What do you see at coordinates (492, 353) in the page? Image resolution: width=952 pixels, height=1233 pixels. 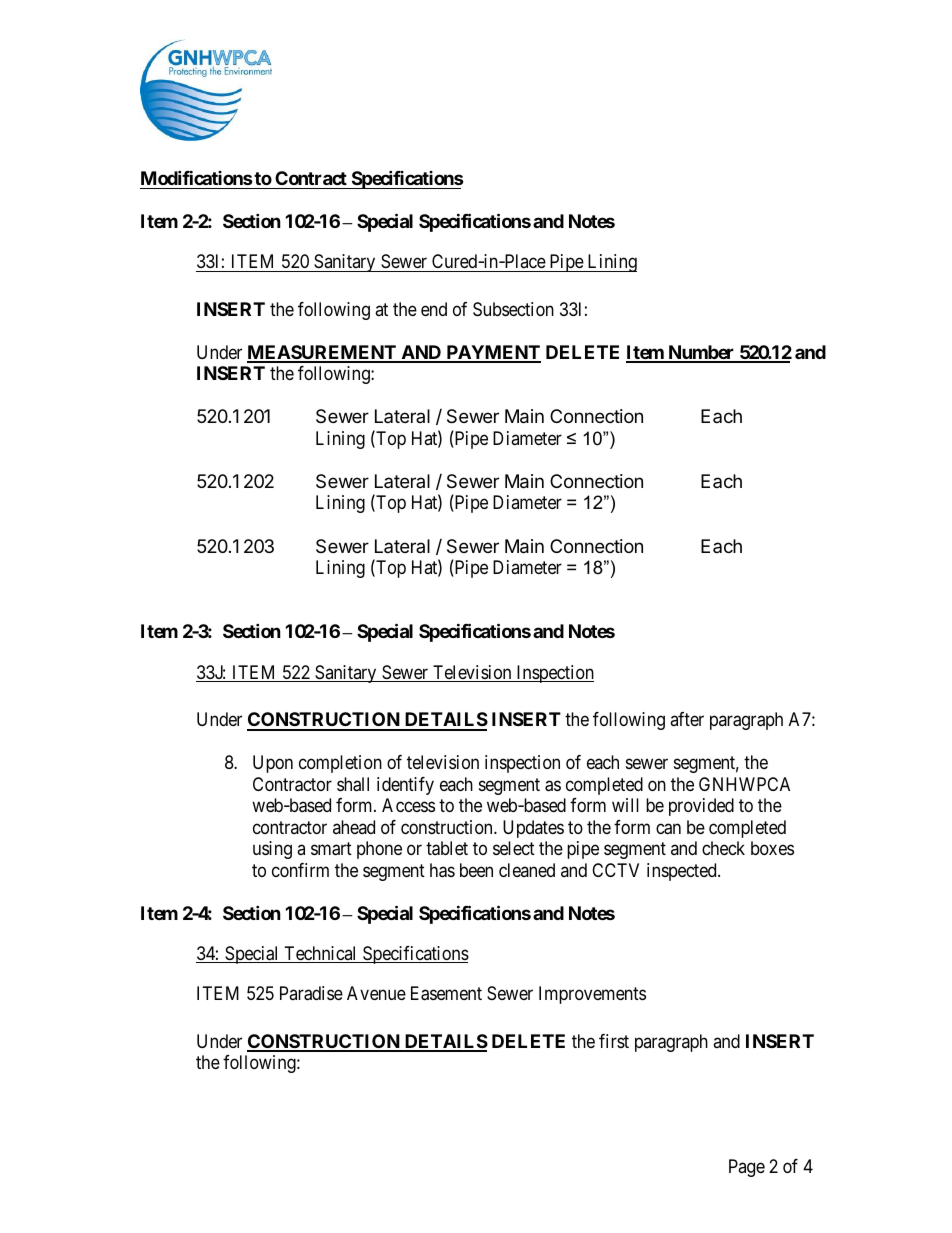 I see `PAYMENT` at bounding box center [492, 353].
